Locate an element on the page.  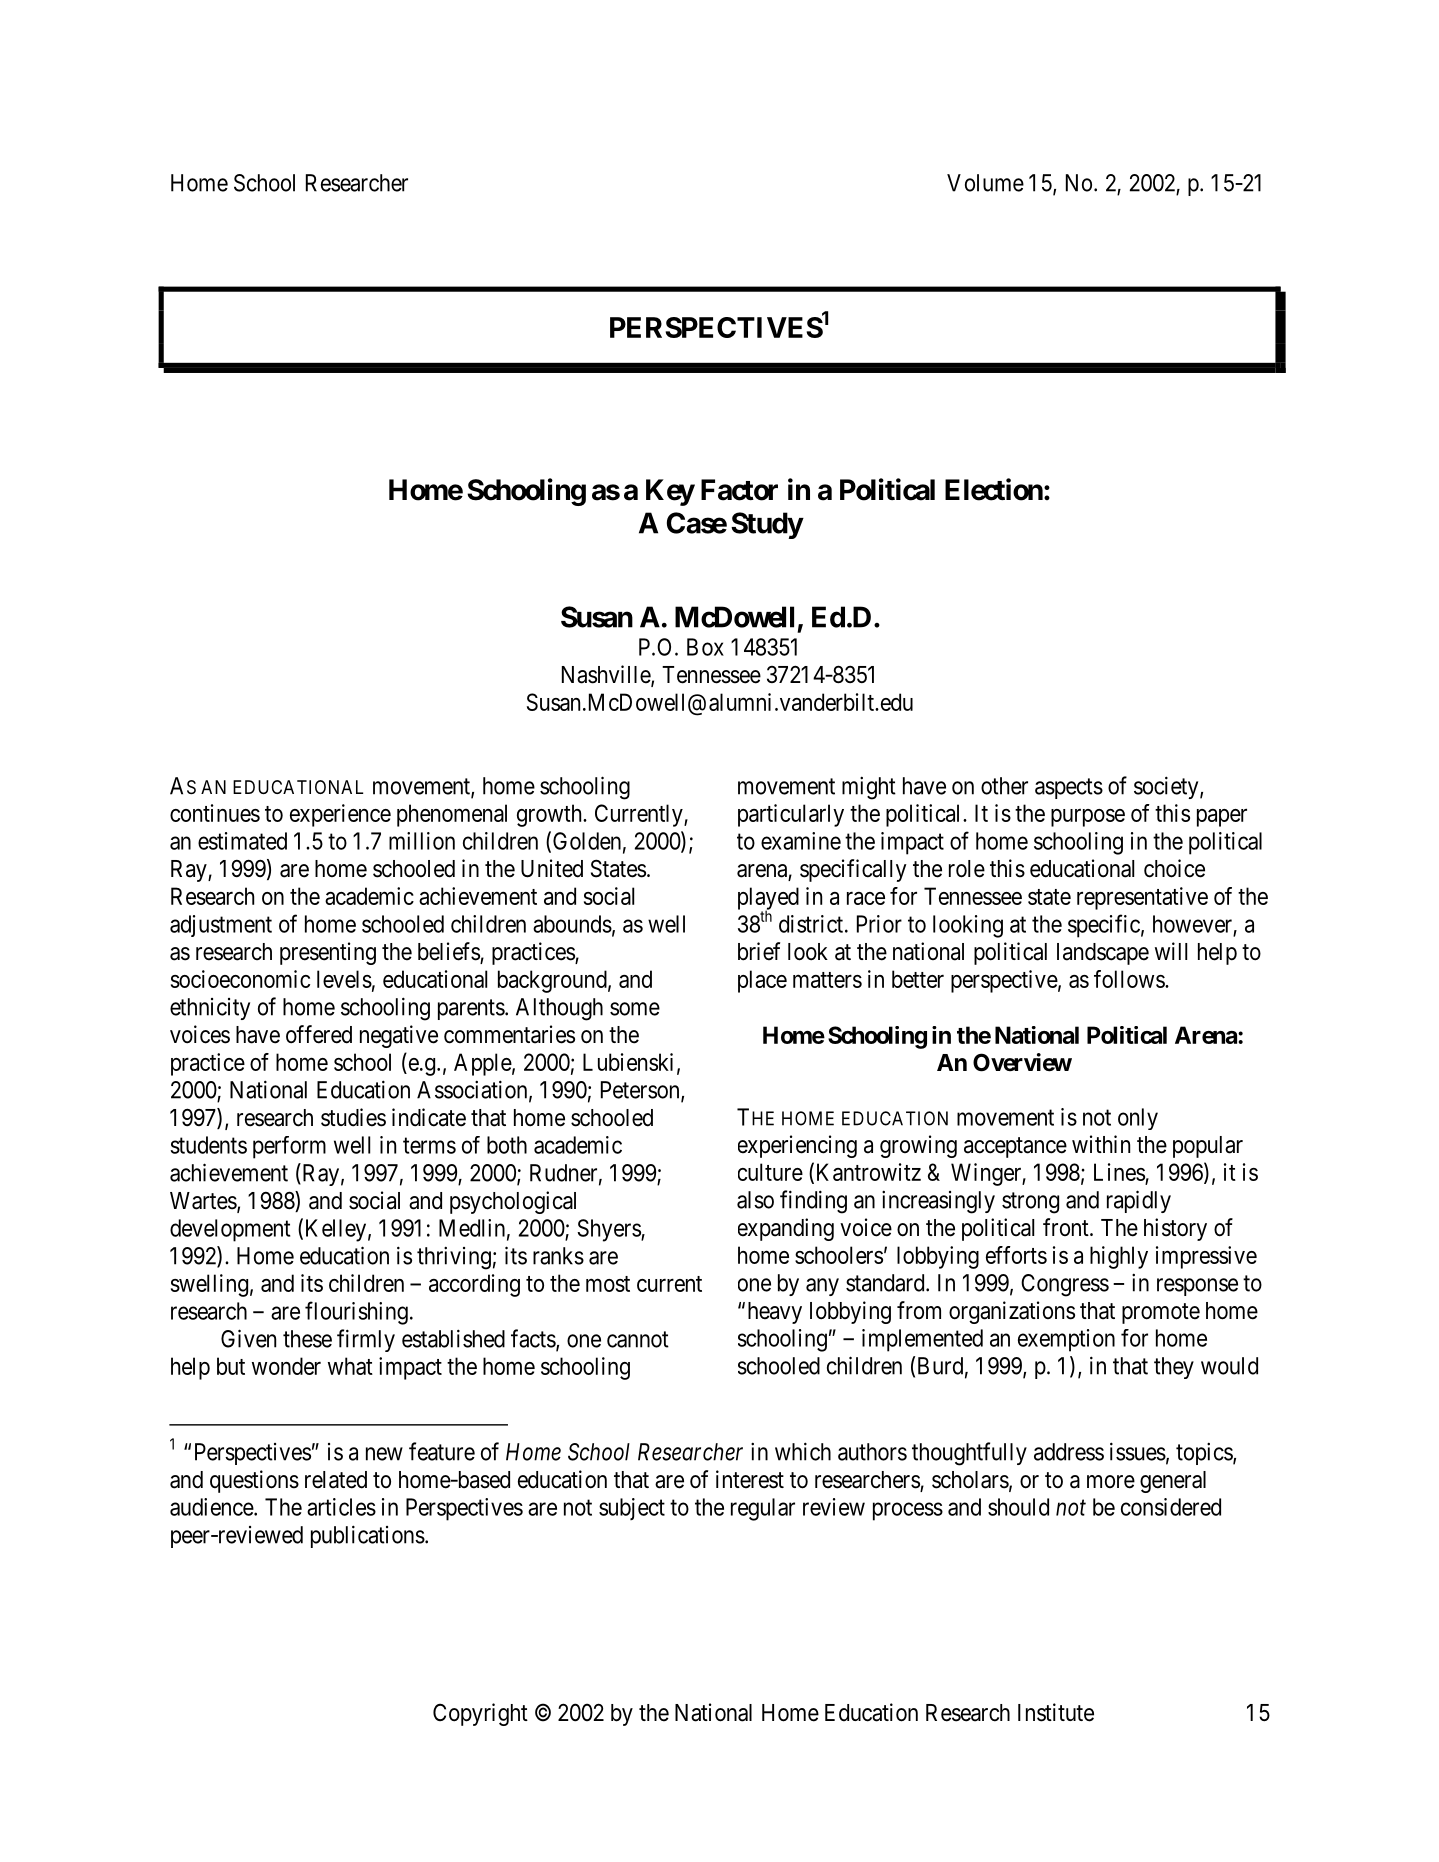
flourishing is located at coordinates (356, 1313).
